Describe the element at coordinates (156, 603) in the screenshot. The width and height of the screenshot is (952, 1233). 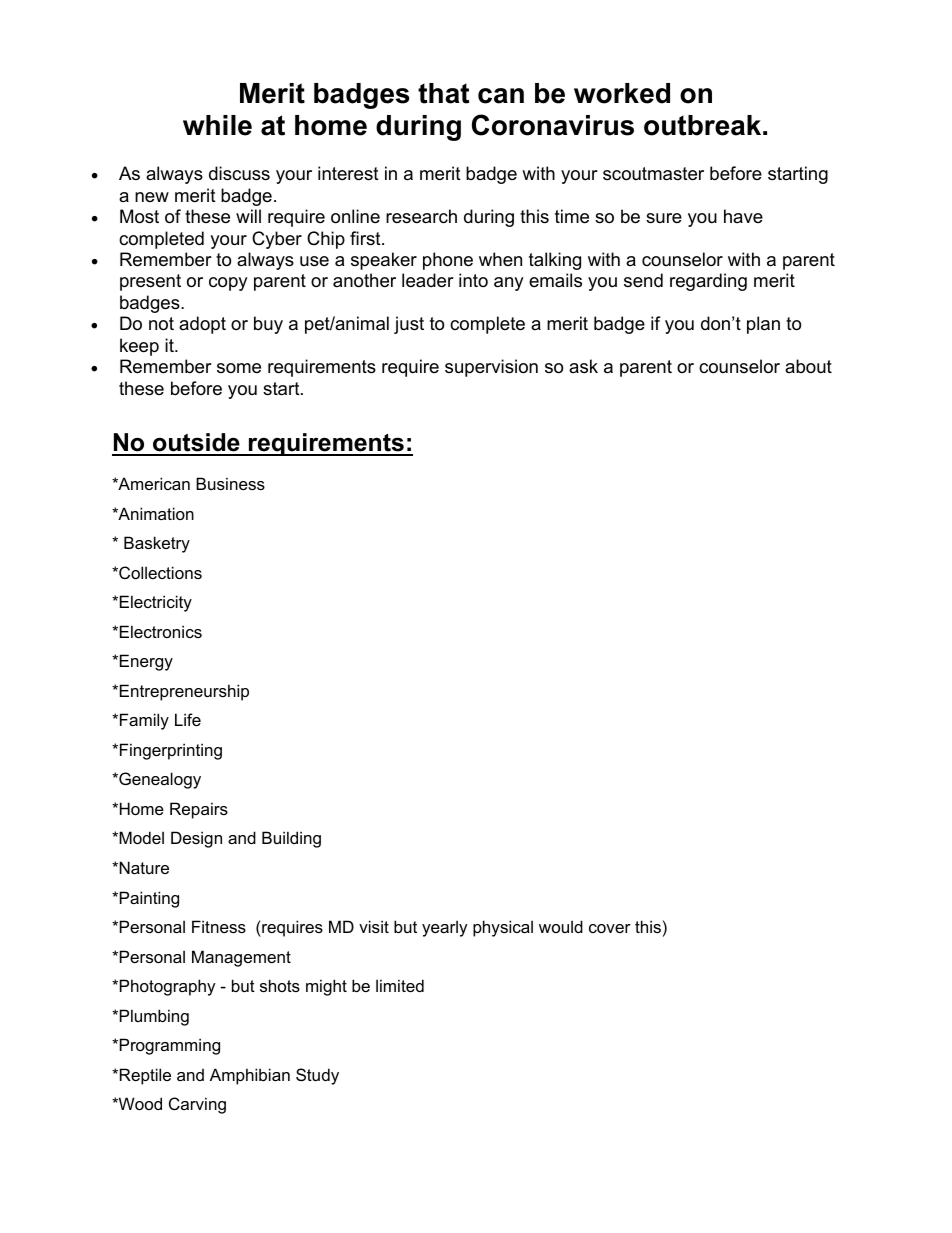
I see `Electricity` at that location.
